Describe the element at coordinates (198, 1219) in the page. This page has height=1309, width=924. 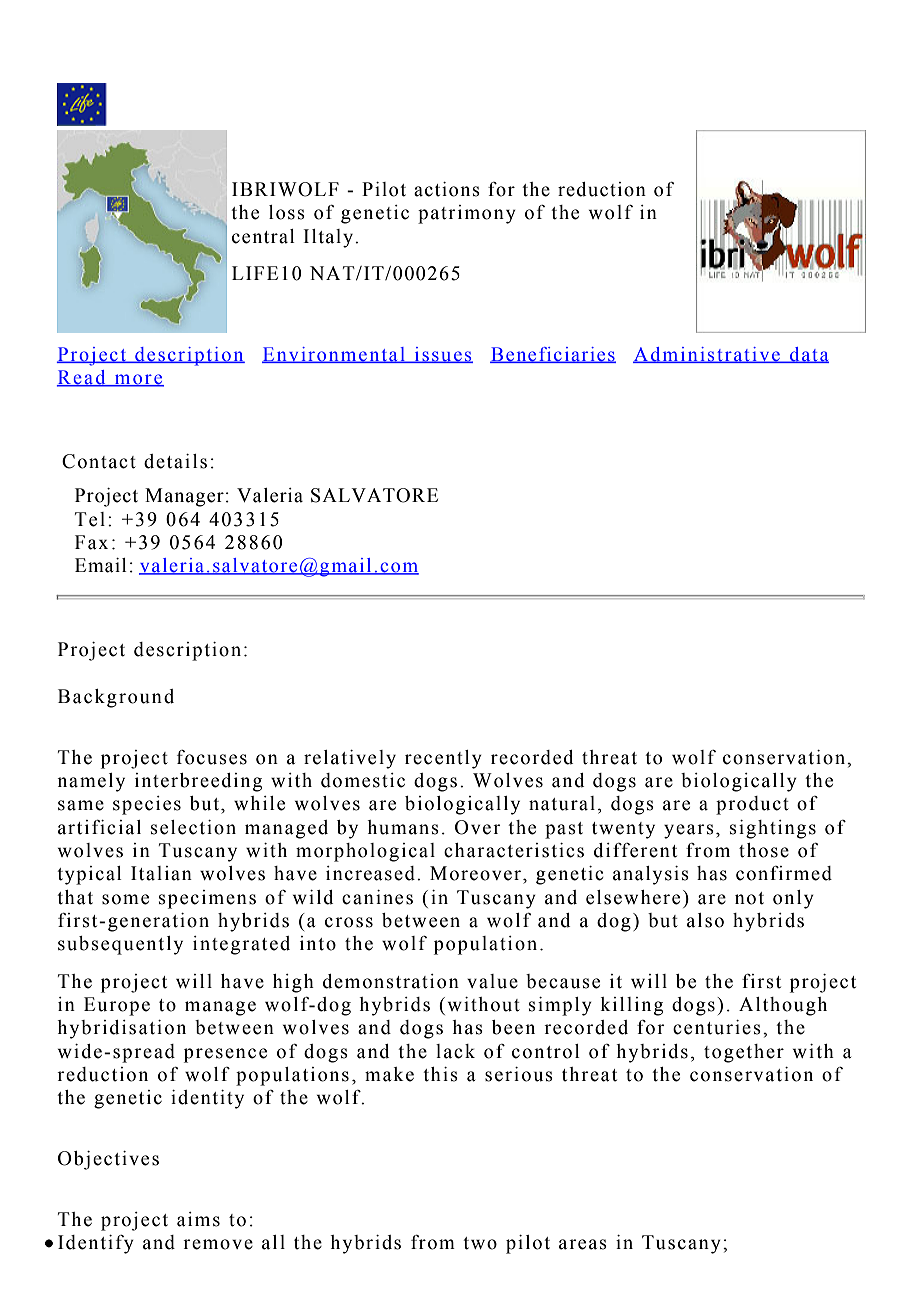
I see `aims` at that location.
